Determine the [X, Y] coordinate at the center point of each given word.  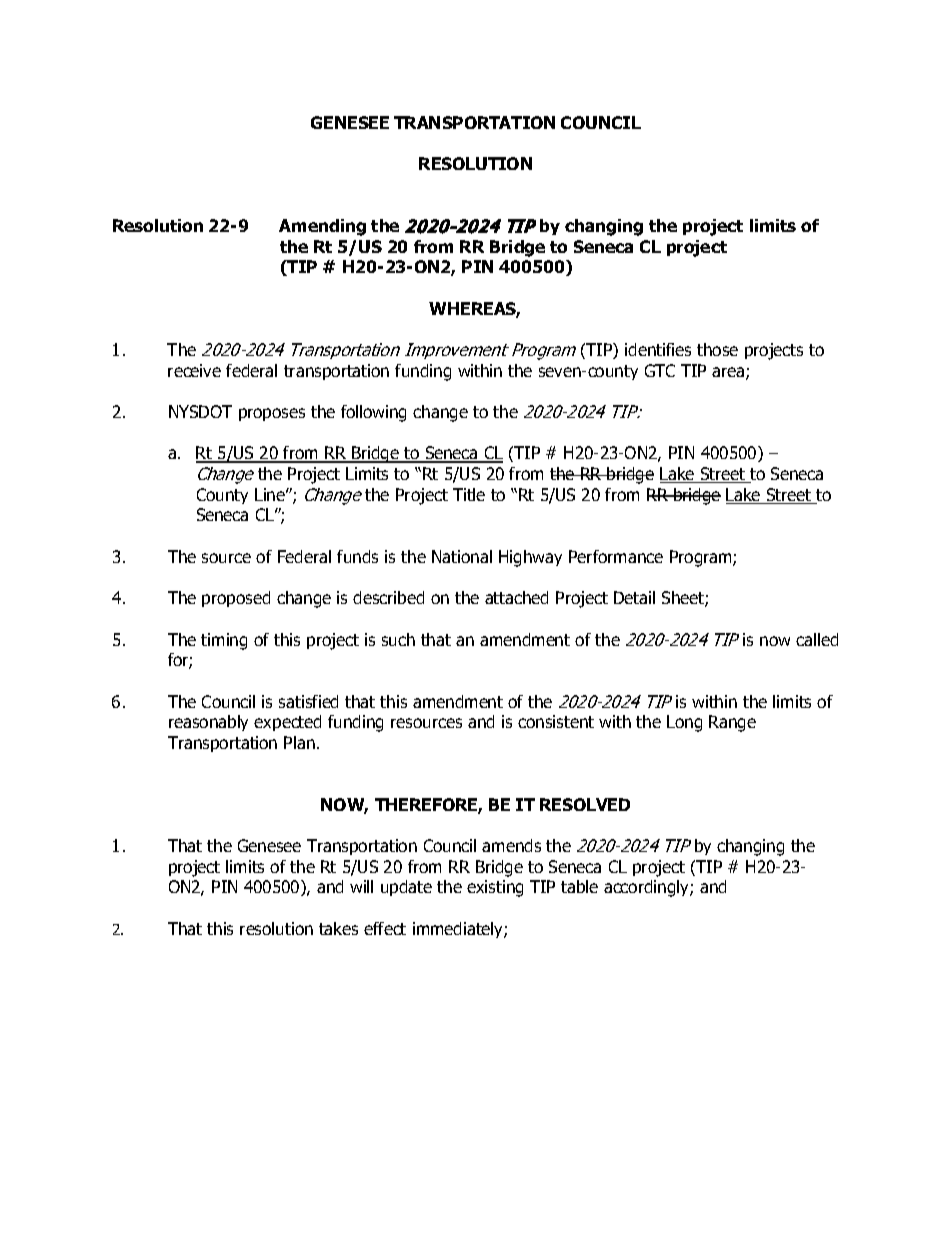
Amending [322, 227]
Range [732, 723]
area [729, 373]
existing [495, 888]
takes [338, 928]
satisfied [308, 701]
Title [469, 494]
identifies [658, 349]
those [717, 349]
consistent [556, 721]
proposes [272, 414]
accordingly [647, 888]
